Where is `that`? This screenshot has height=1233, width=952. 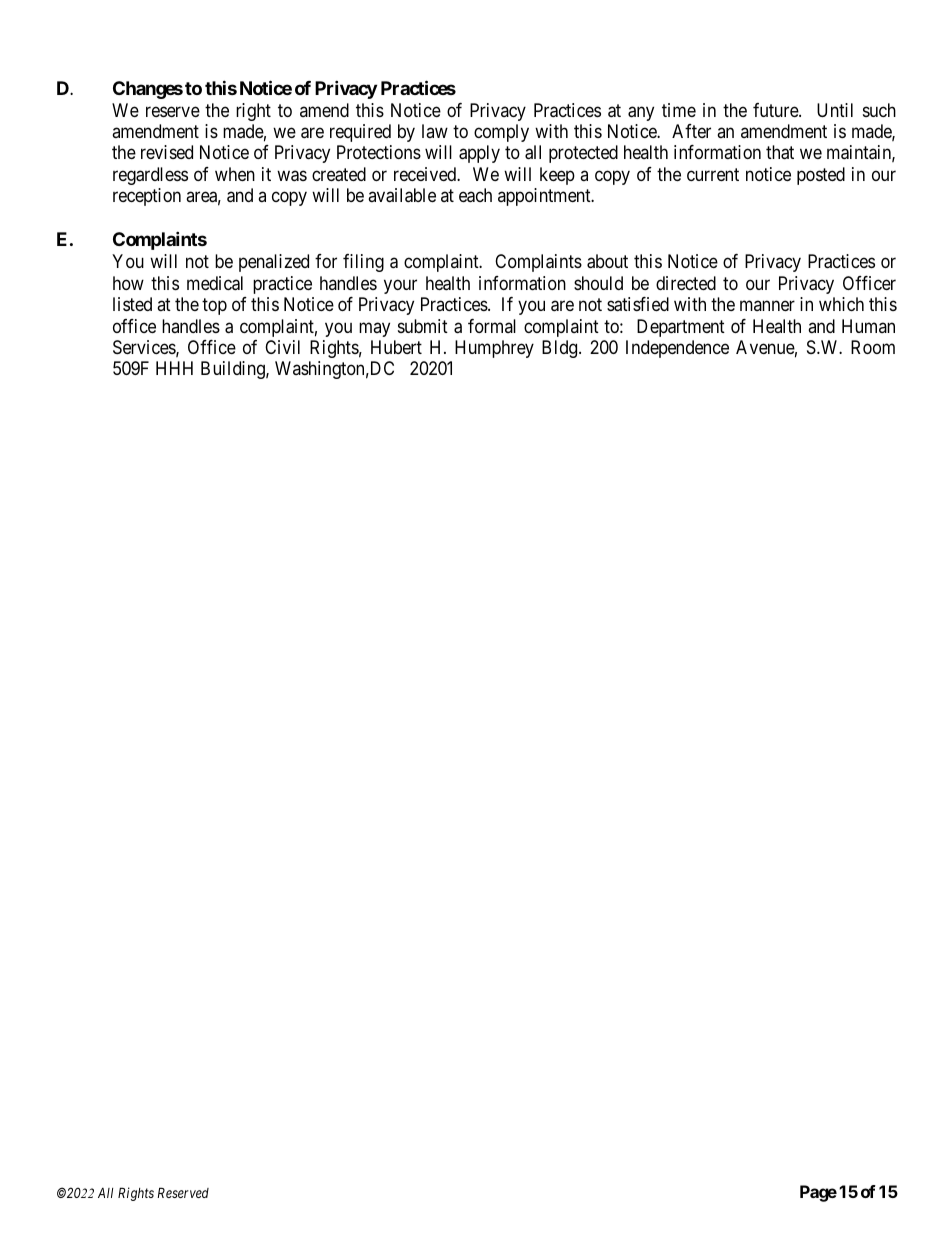 that is located at coordinates (780, 152).
